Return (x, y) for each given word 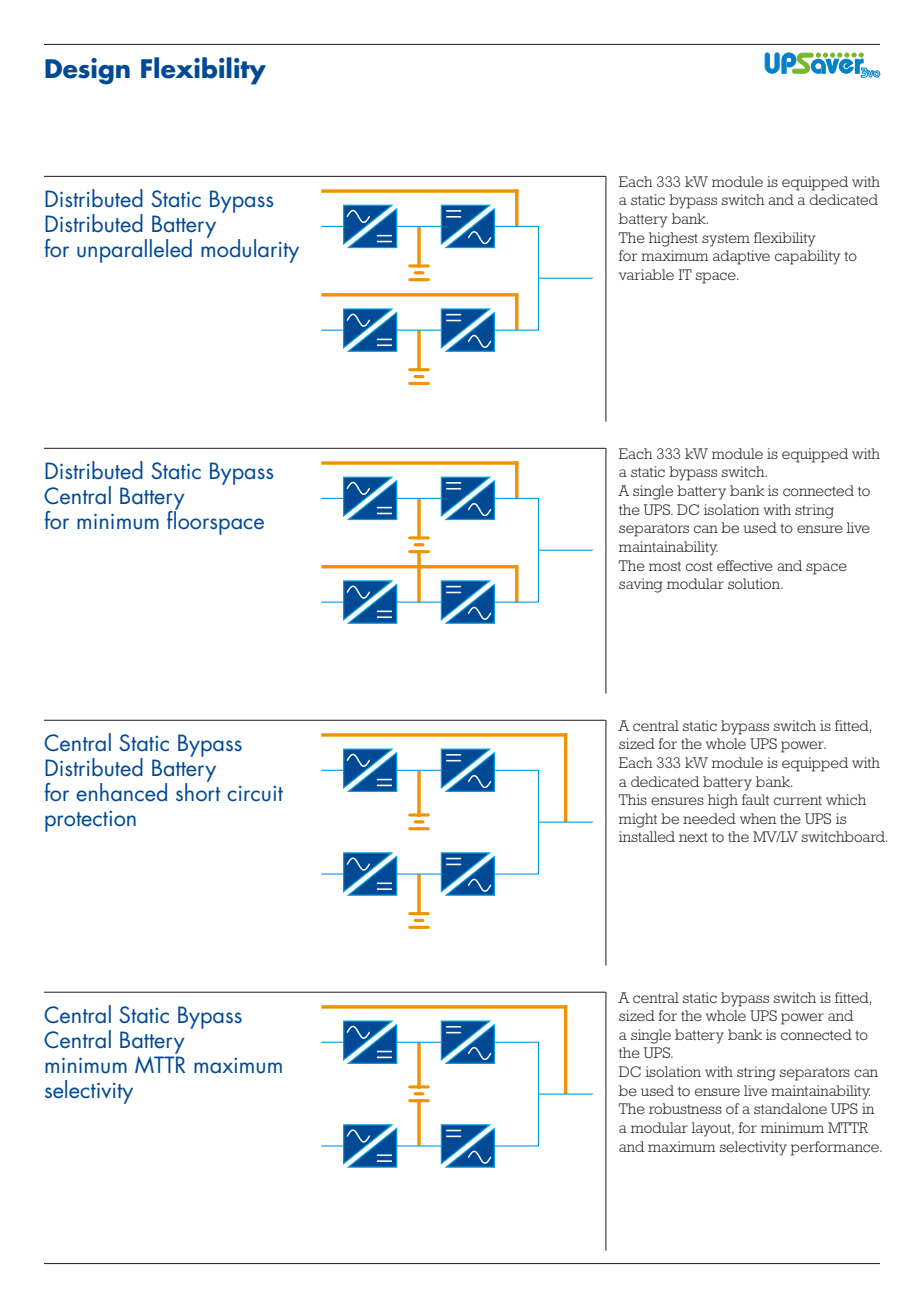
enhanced (121, 792)
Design (87, 71)
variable (646, 274)
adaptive (741, 257)
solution (755, 583)
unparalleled (134, 251)
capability (808, 257)
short (198, 791)
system (726, 240)
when (758, 818)
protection (90, 821)
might (638, 820)
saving (641, 585)
